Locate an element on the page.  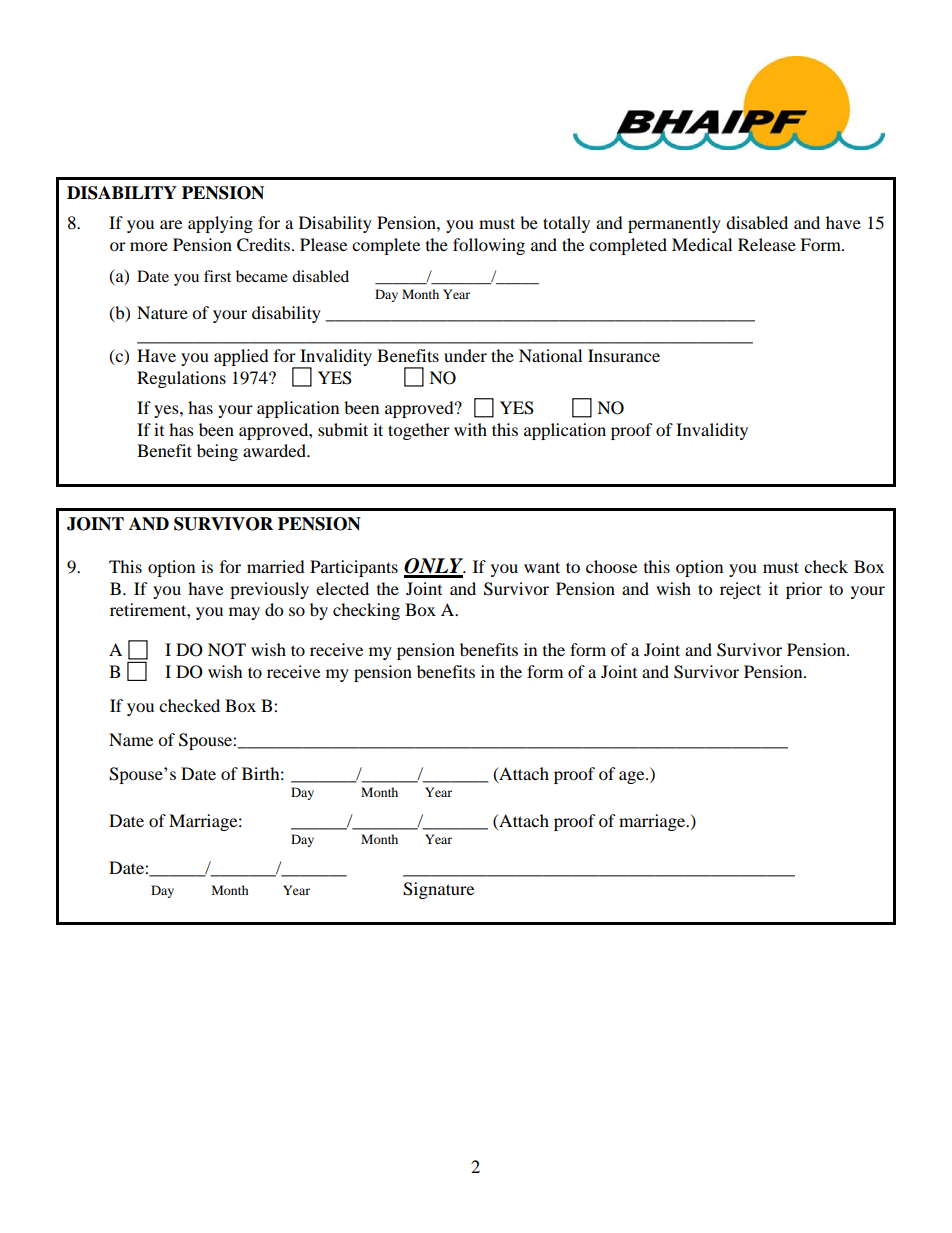
Name is located at coordinates (131, 739).
